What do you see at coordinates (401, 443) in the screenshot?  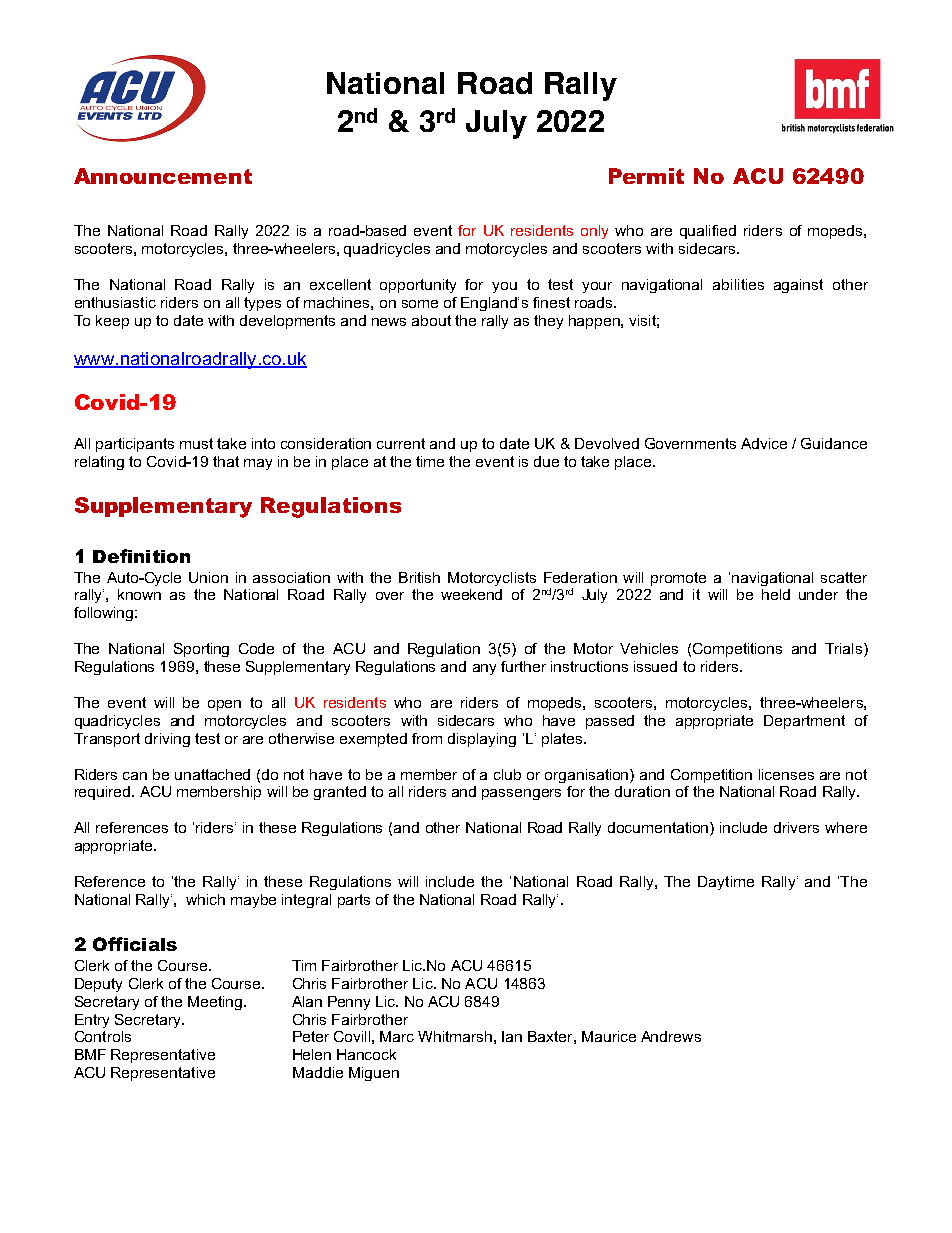 I see `current` at bounding box center [401, 443].
